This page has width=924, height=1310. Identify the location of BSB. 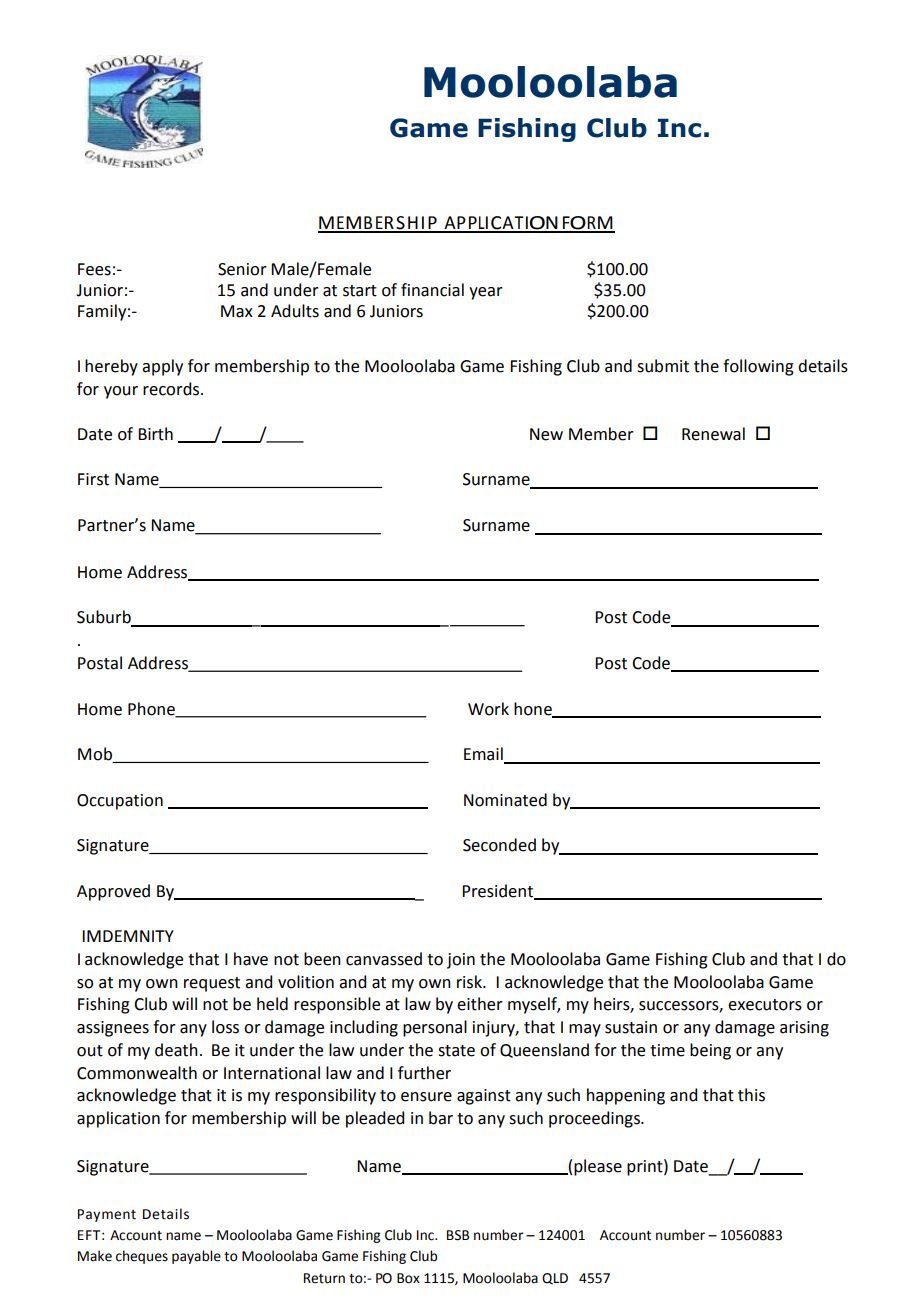
(458, 1235).
